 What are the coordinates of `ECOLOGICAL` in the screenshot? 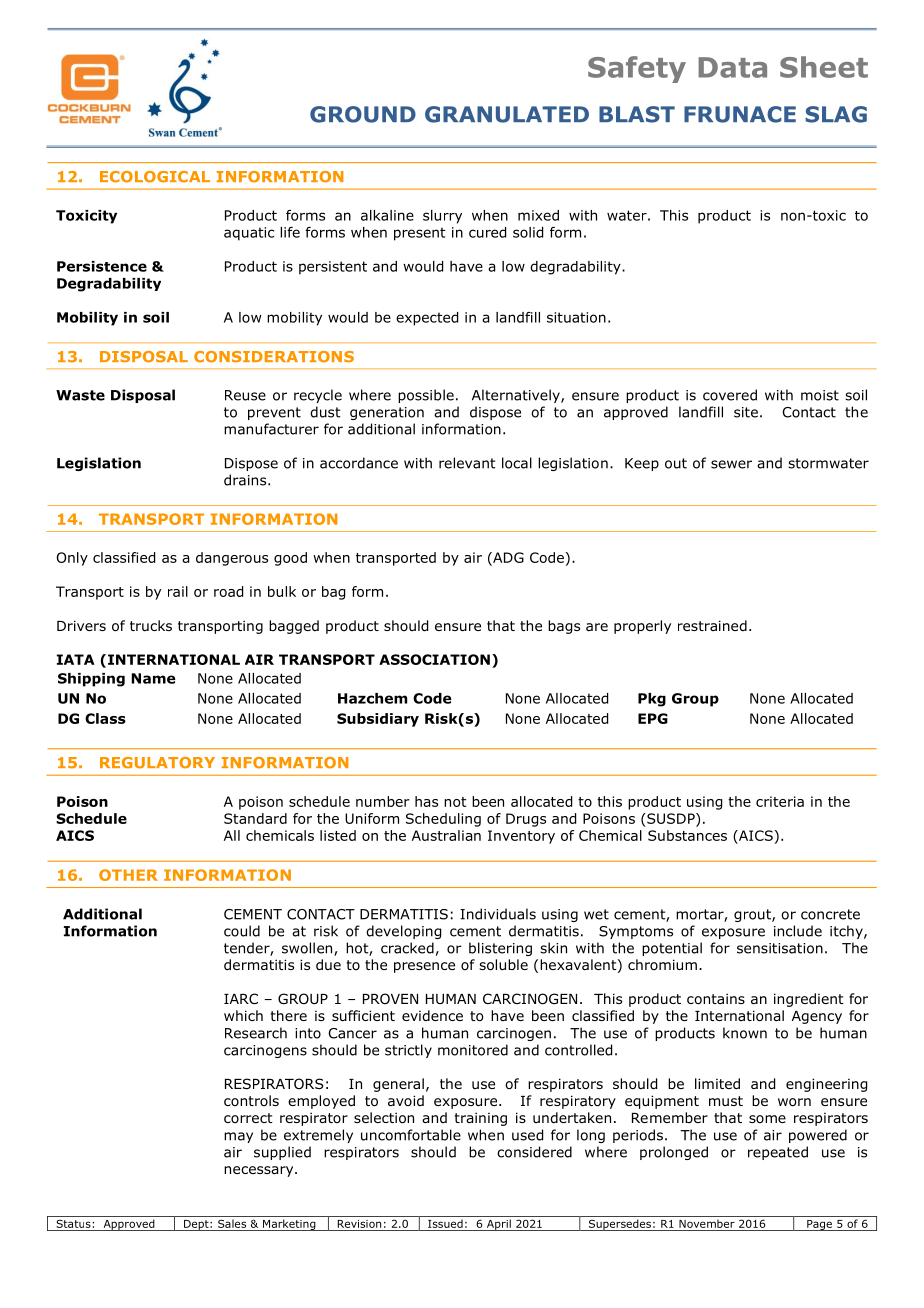 It's located at (155, 177).
